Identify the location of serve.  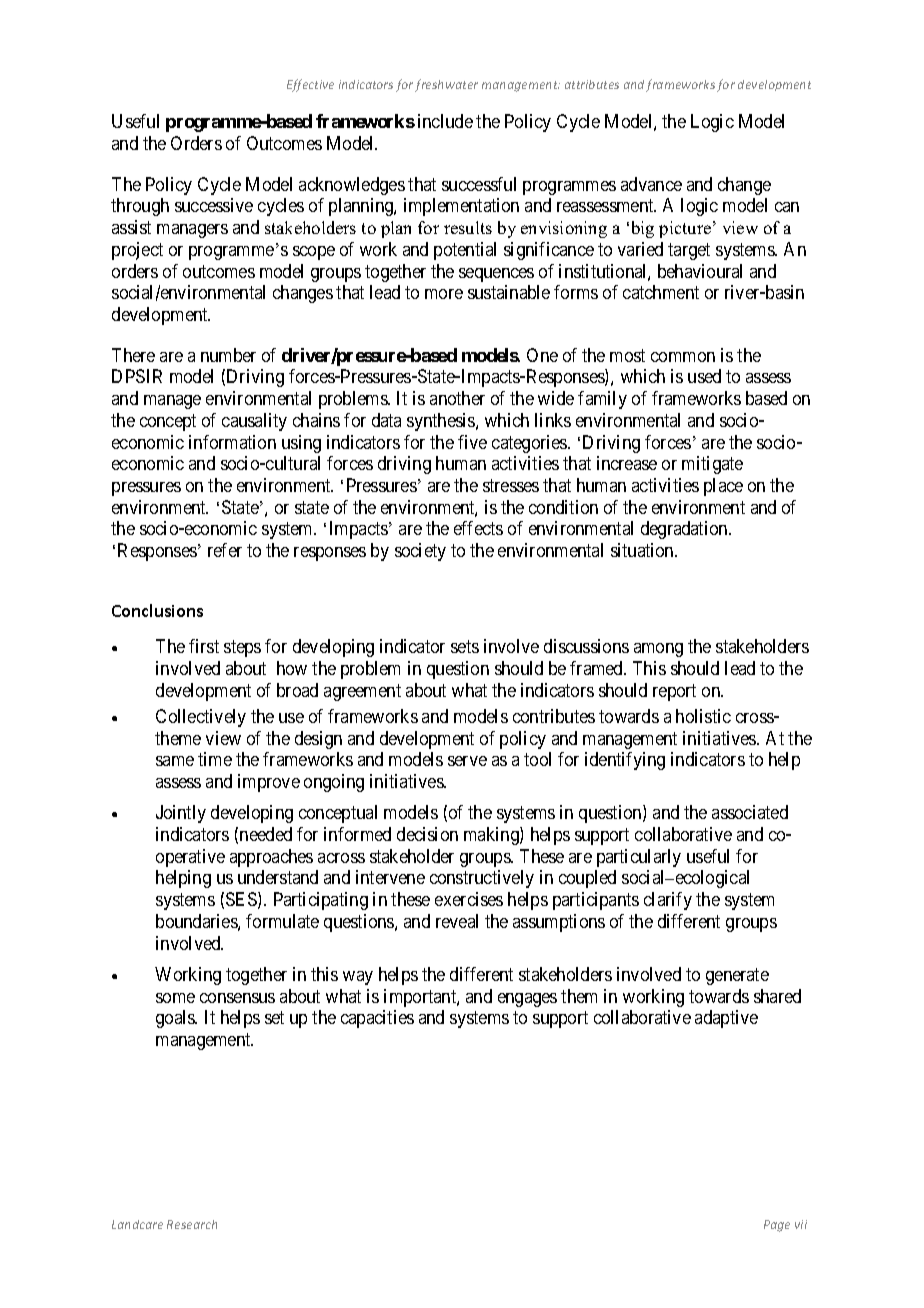
(467, 761).
